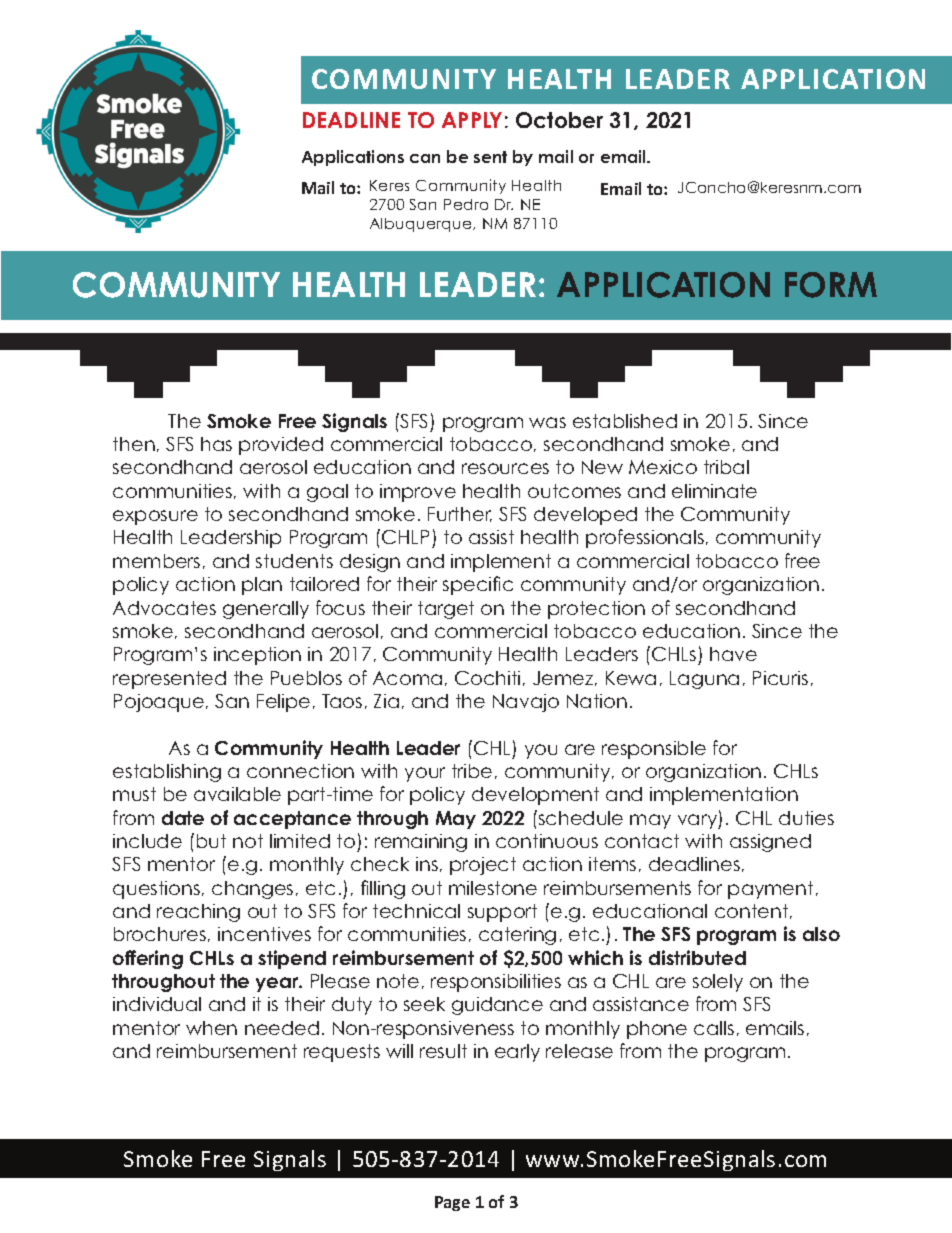 The image size is (952, 1233). What do you see at coordinates (216, 444) in the page?
I see `has` at bounding box center [216, 444].
